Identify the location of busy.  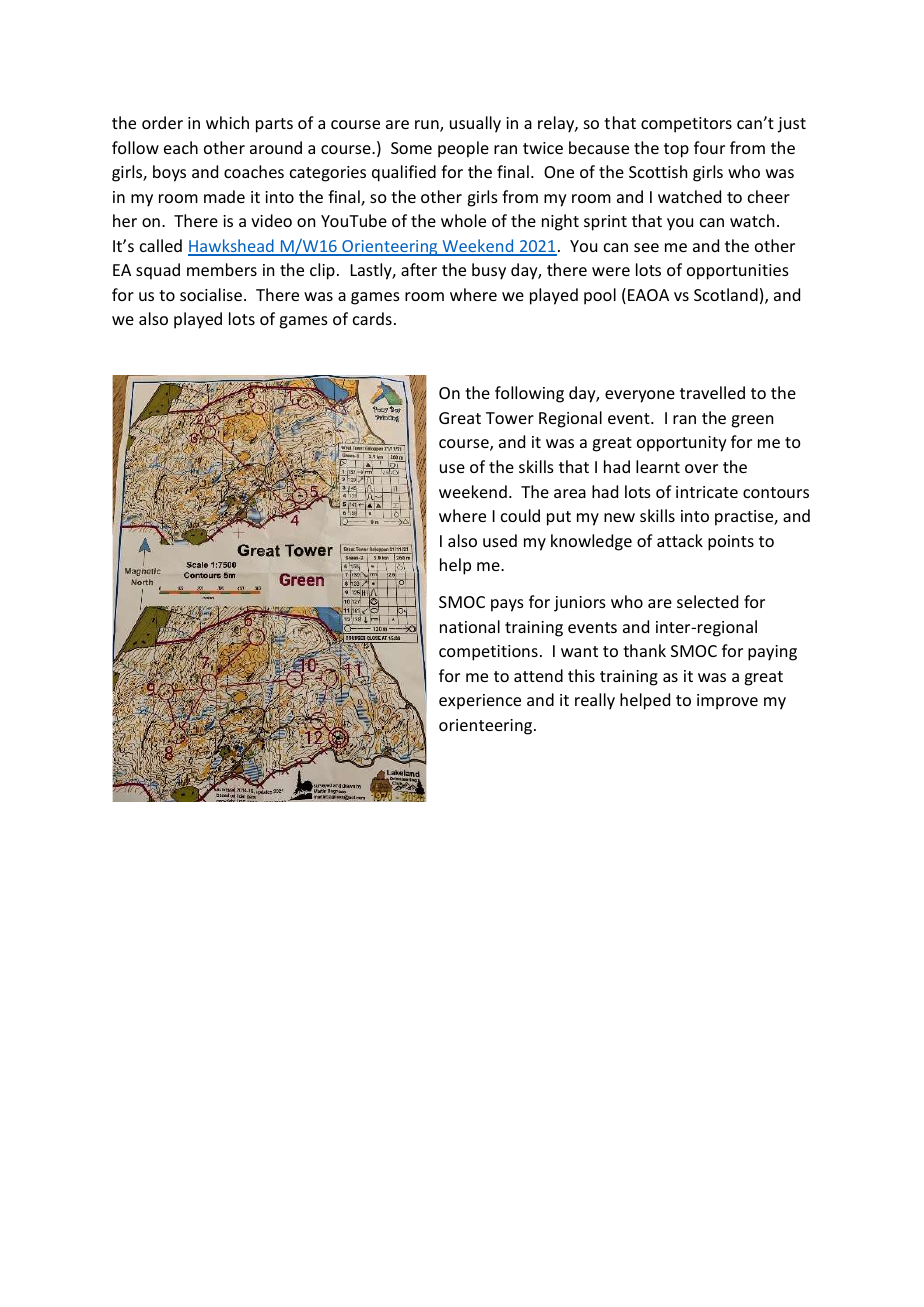
(489, 271).
